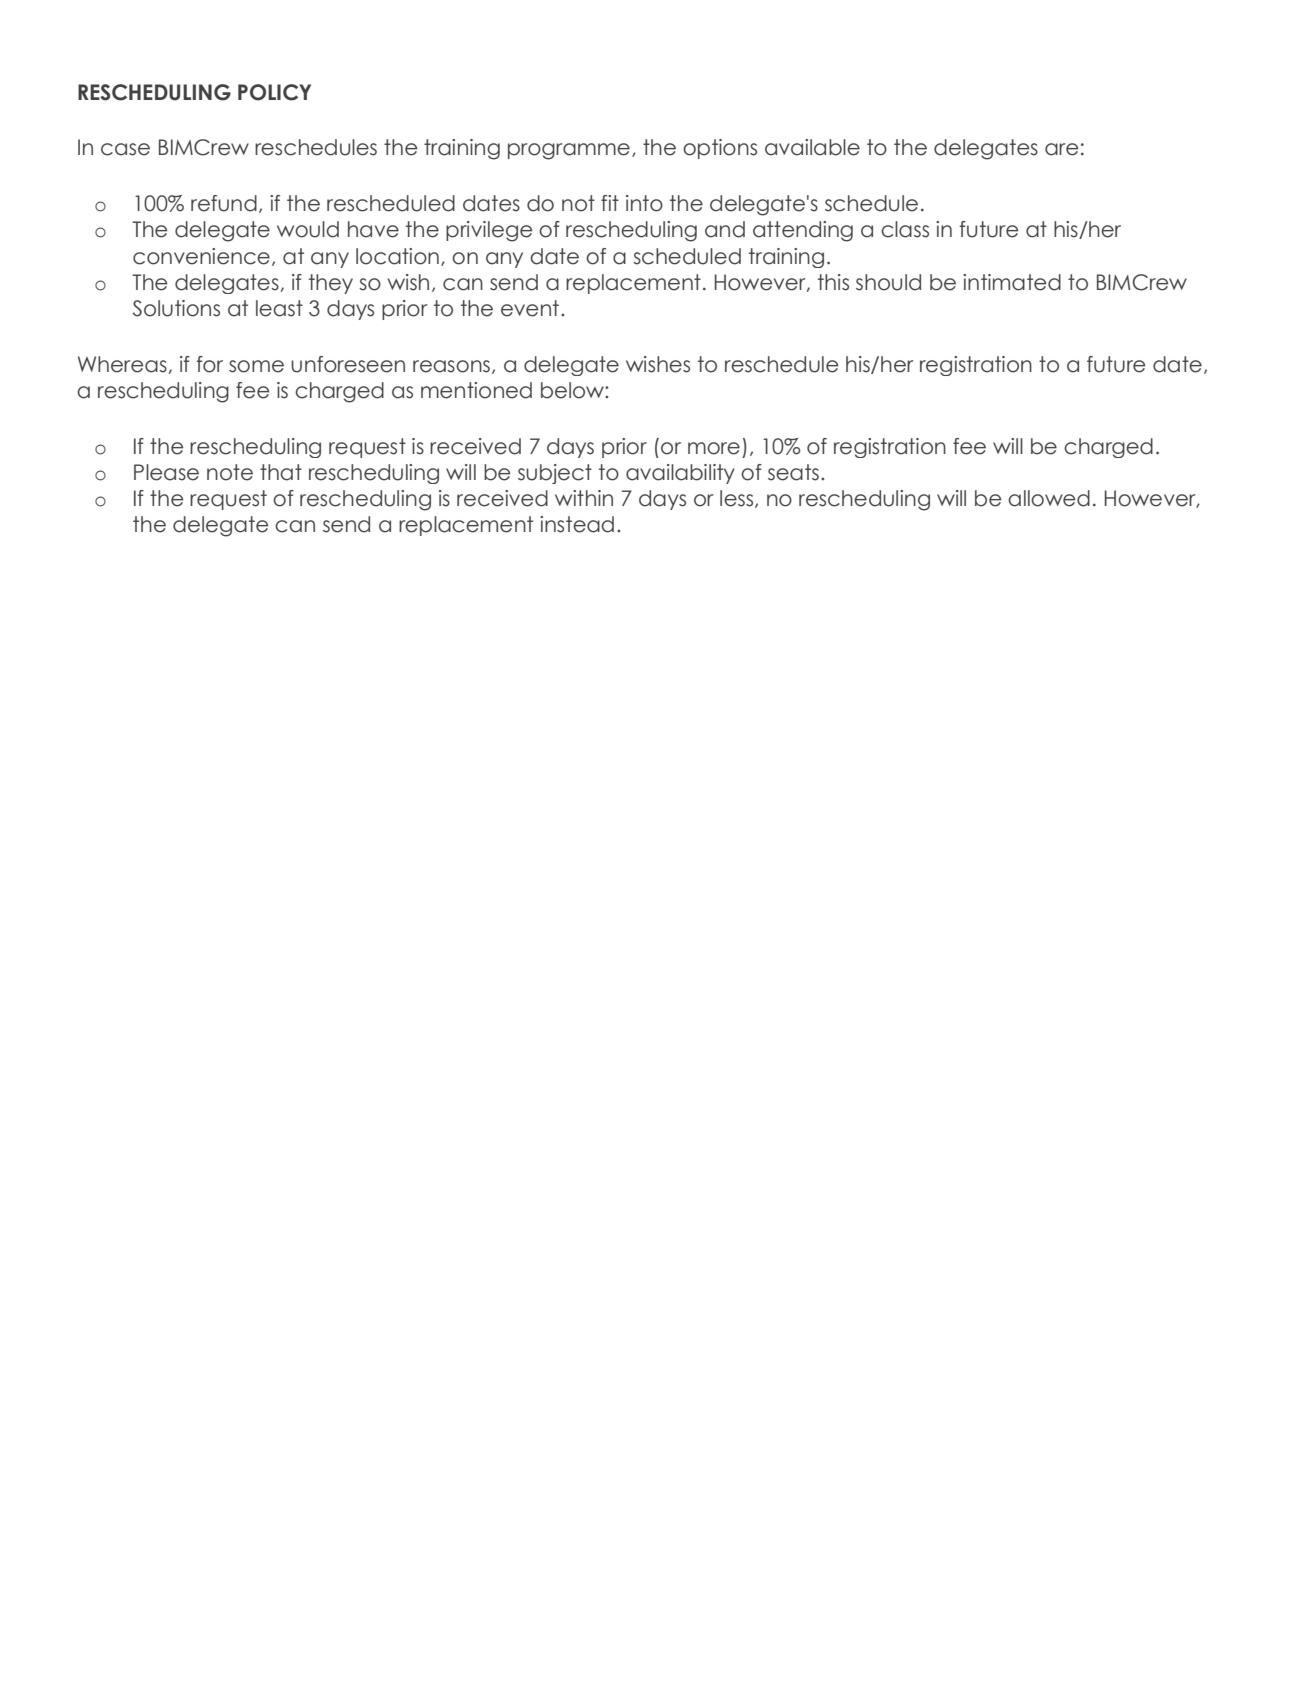 The image size is (1305, 1689). What do you see at coordinates (224, 203) in the screenshot?
I see `refund` at bounding box center [224, 203].
